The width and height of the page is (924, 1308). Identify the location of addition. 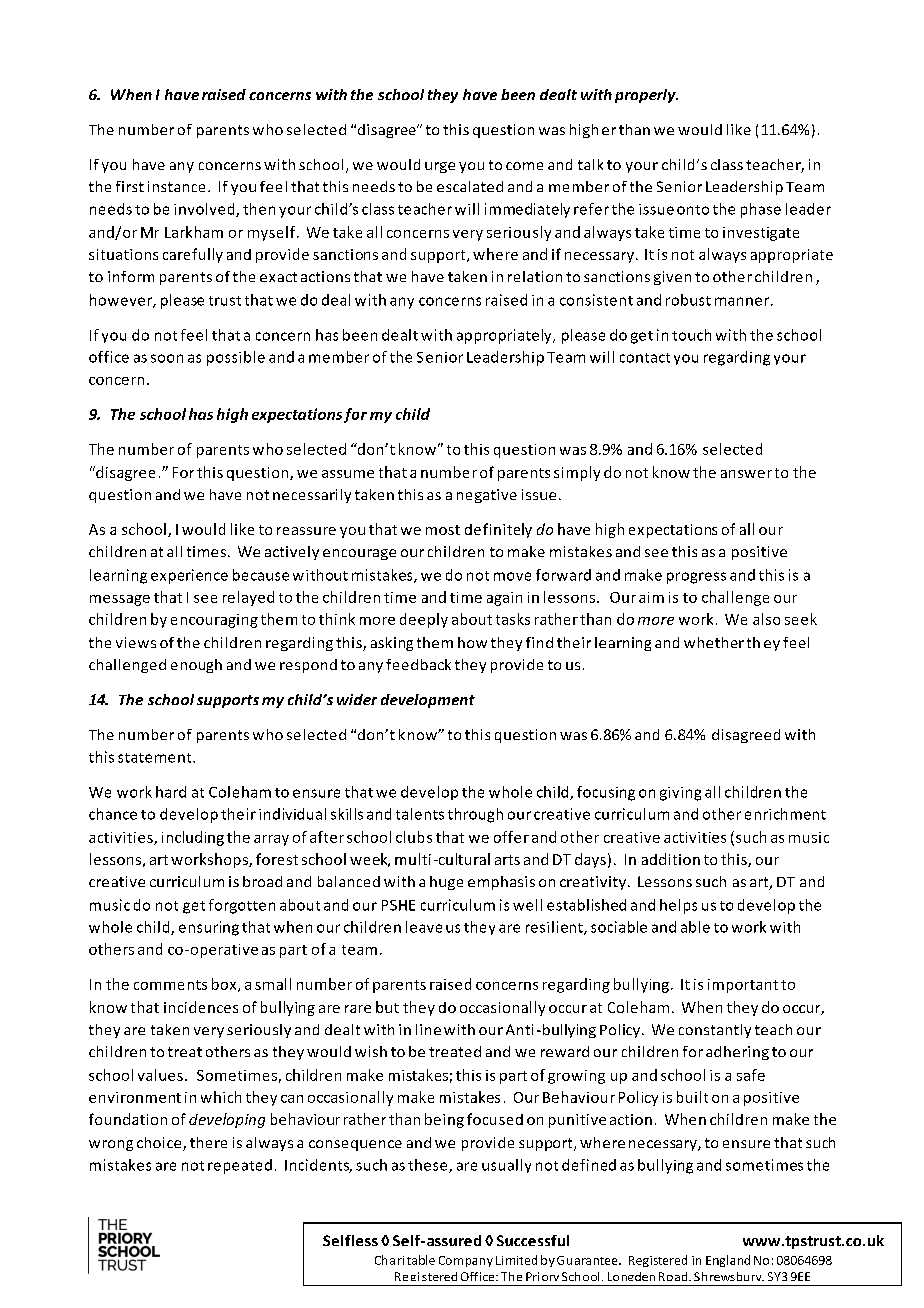
(671, 859).
